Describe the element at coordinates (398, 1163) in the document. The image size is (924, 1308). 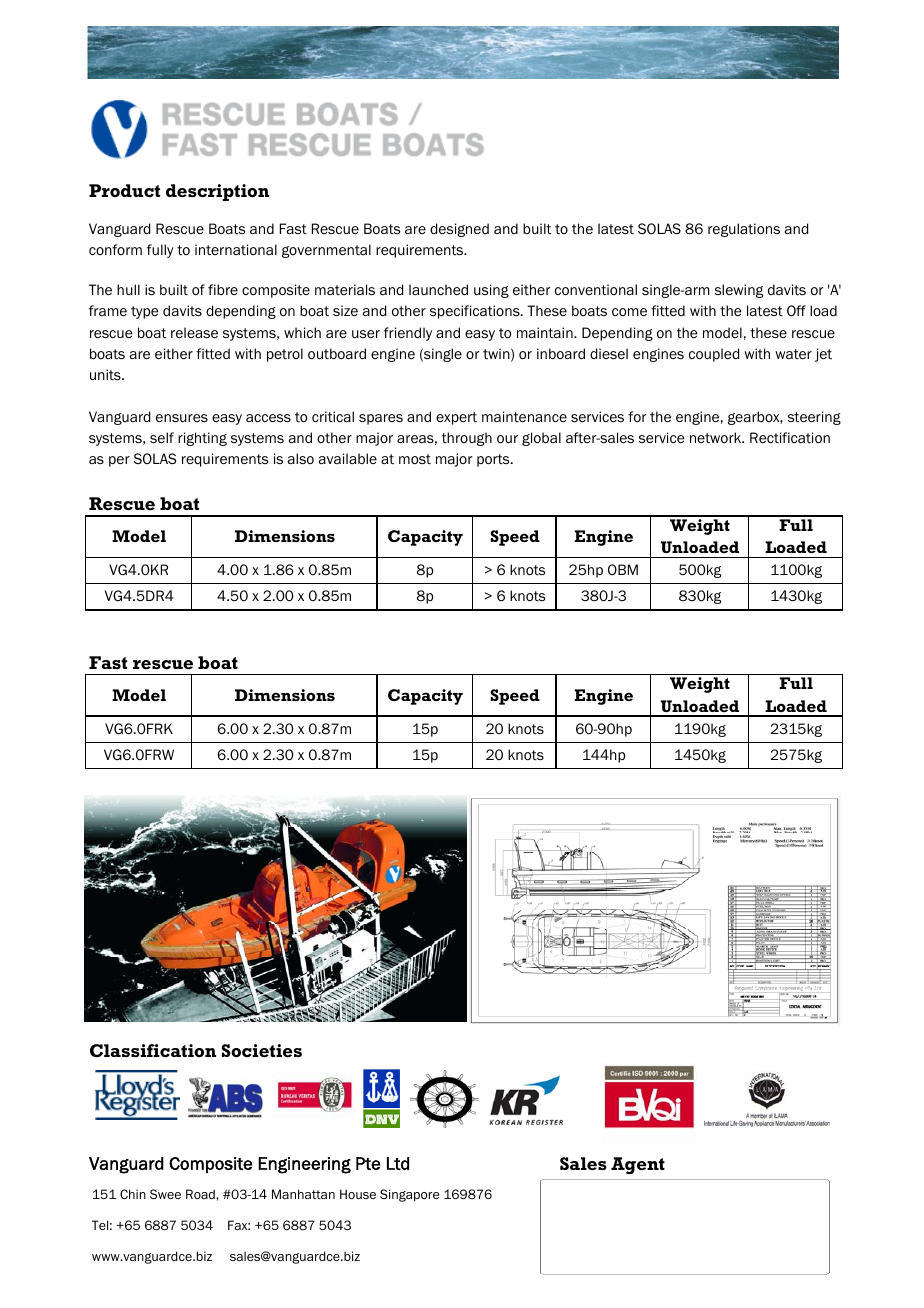
I see `Ltd` at that location.
